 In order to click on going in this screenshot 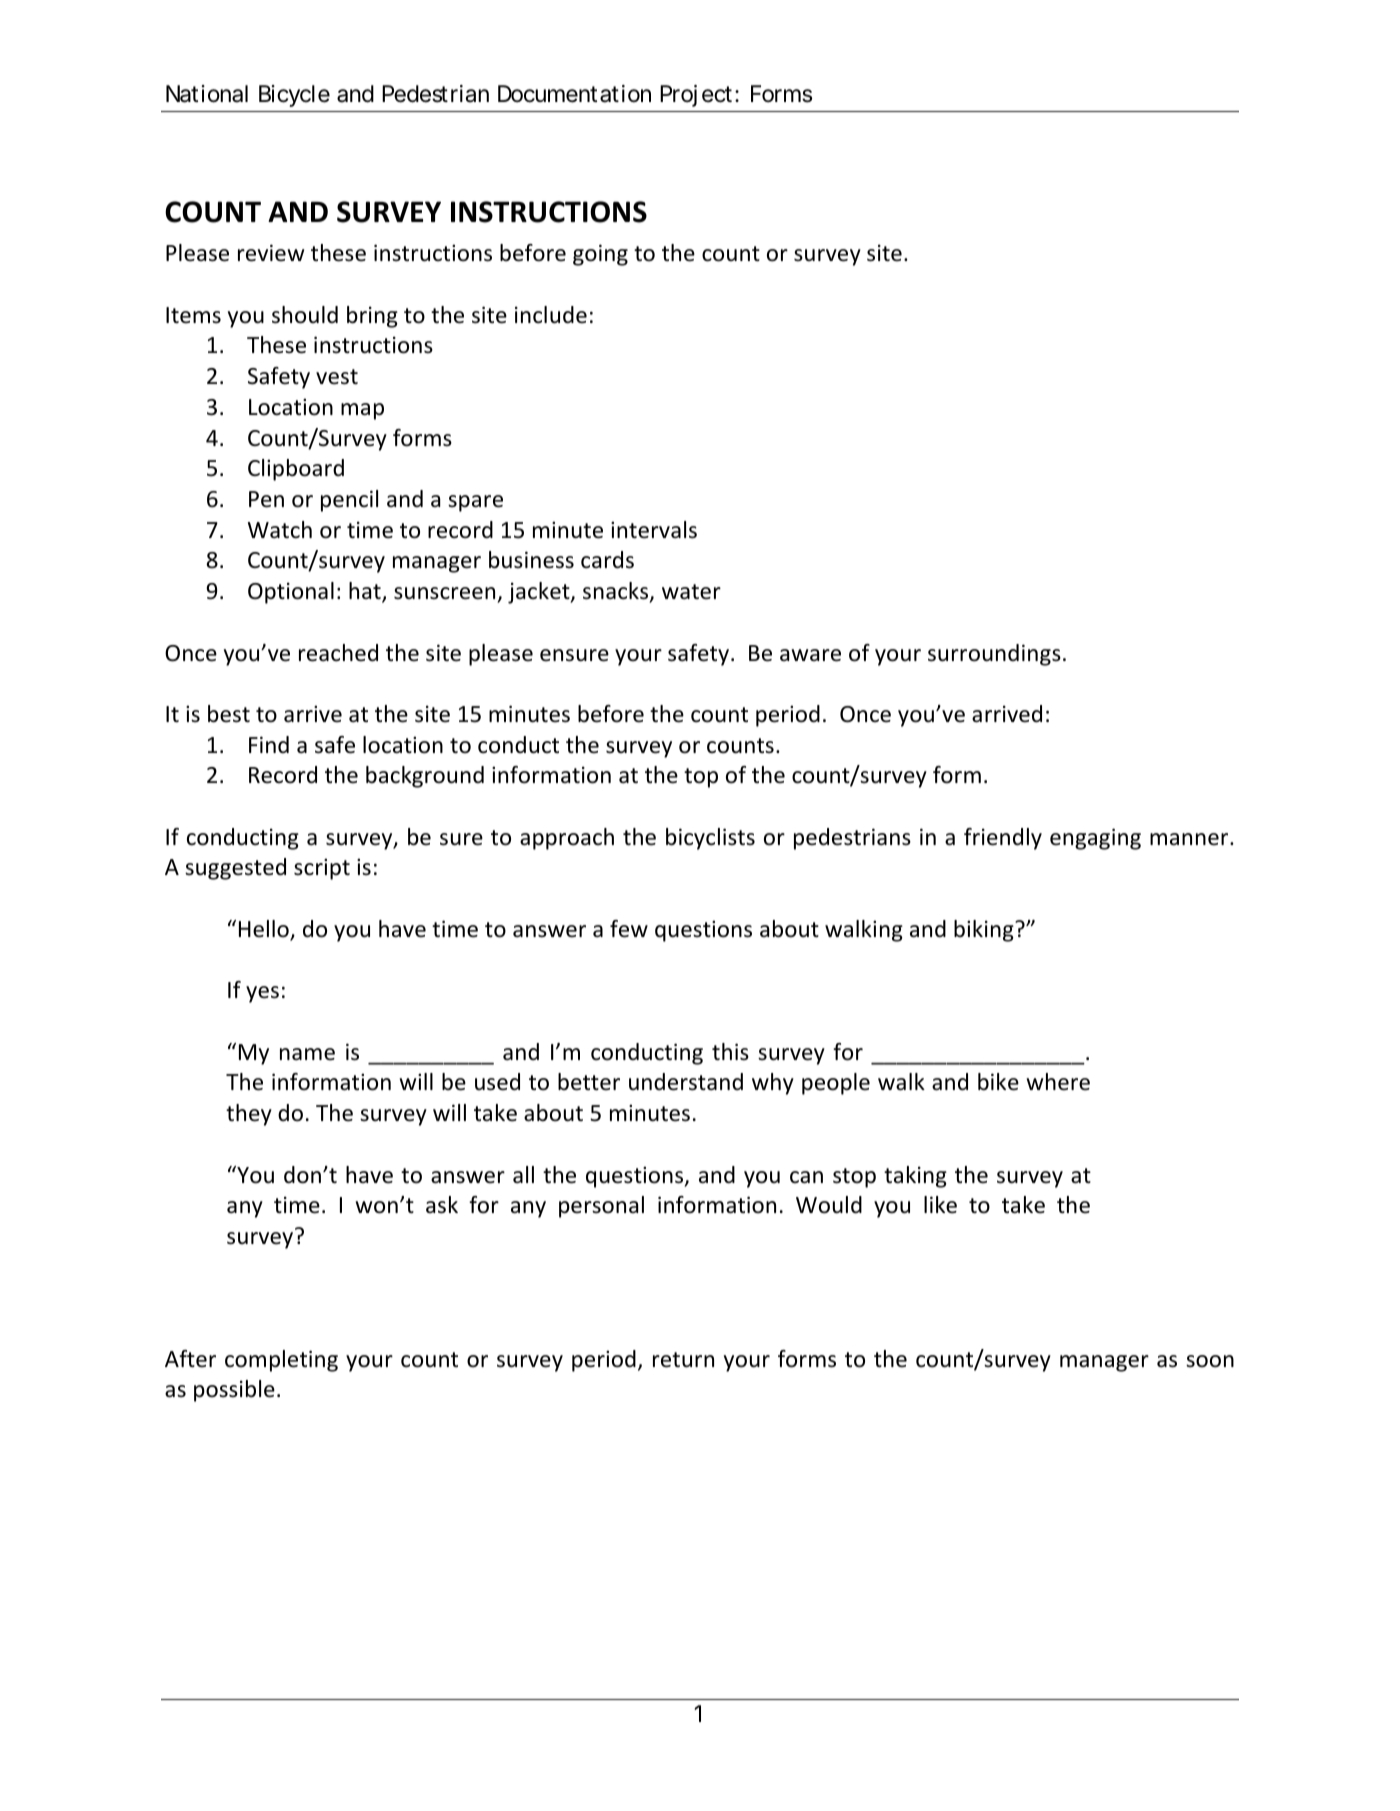, I will do `click(600, 255)`.
